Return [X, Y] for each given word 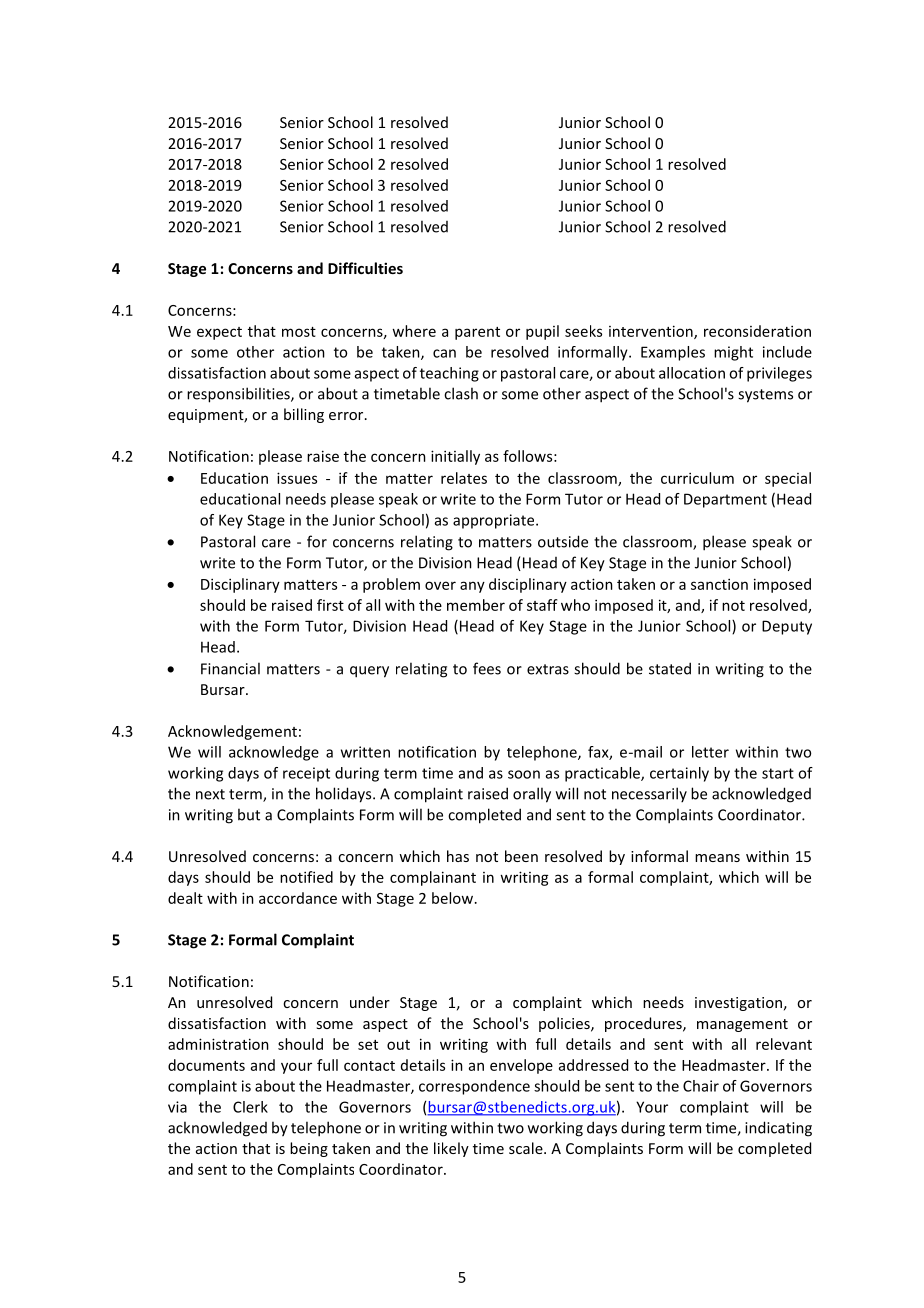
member [476, 605]
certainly [679, 774]
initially [455, 457]
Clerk [250, 1107]
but [249, 814]
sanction [719, 584]
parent [477, 333]
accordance [298, 898]
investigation [738, 1004]
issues [297, 478]
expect [219, 333]
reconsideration [757, 331]
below [454, 898]
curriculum [697, 478]
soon [524, 774]
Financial [230, 668]
